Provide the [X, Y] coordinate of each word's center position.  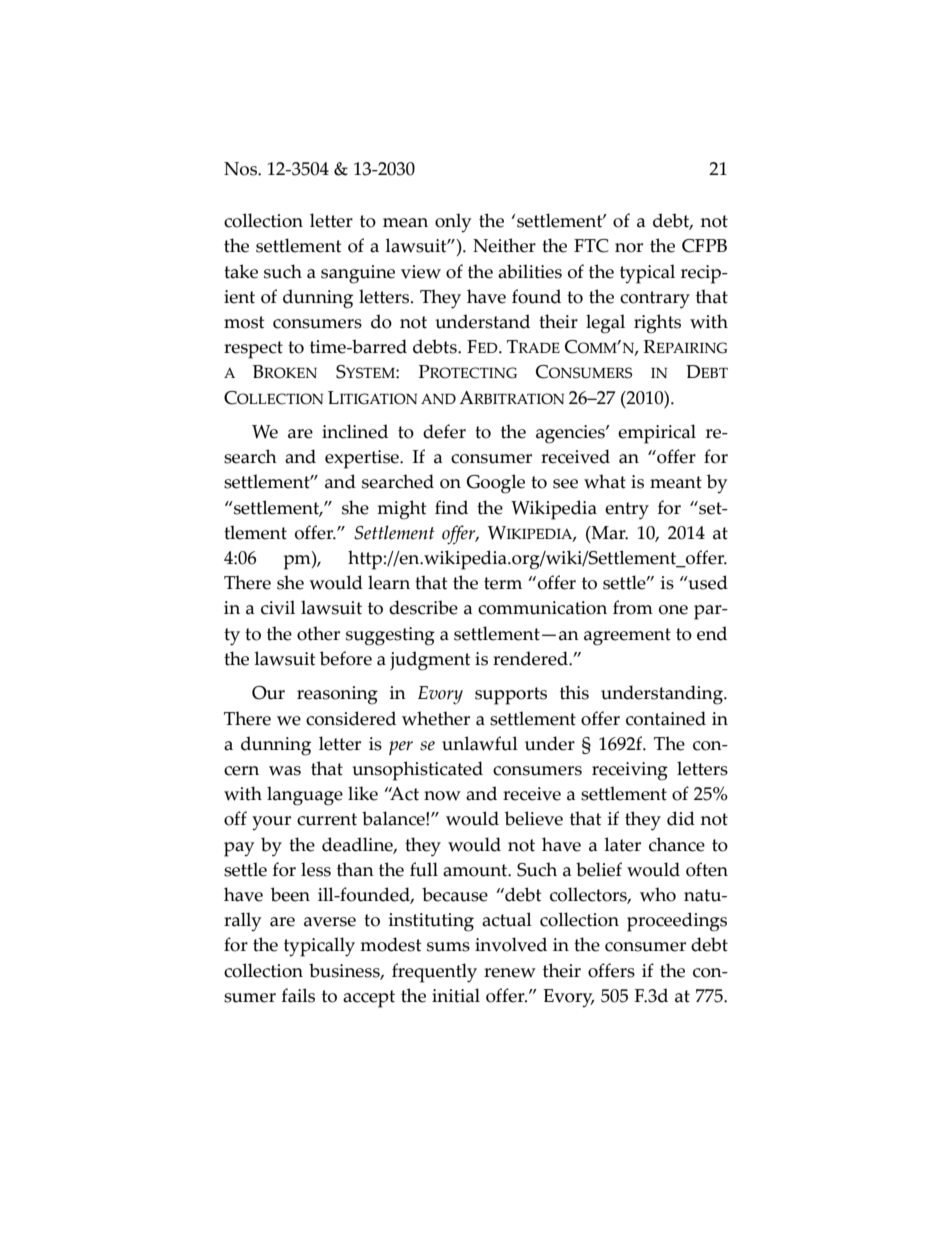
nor [629, 248]
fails [298, 995]
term [503, 583]
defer [444, 431]
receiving [630, 771]
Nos [241, 169]
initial [456, 995]
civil [278, 607]
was [285, 771]
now [442, 796]
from [633, 607]
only [453, 223]
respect [253, 350]
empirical [657, 434]
